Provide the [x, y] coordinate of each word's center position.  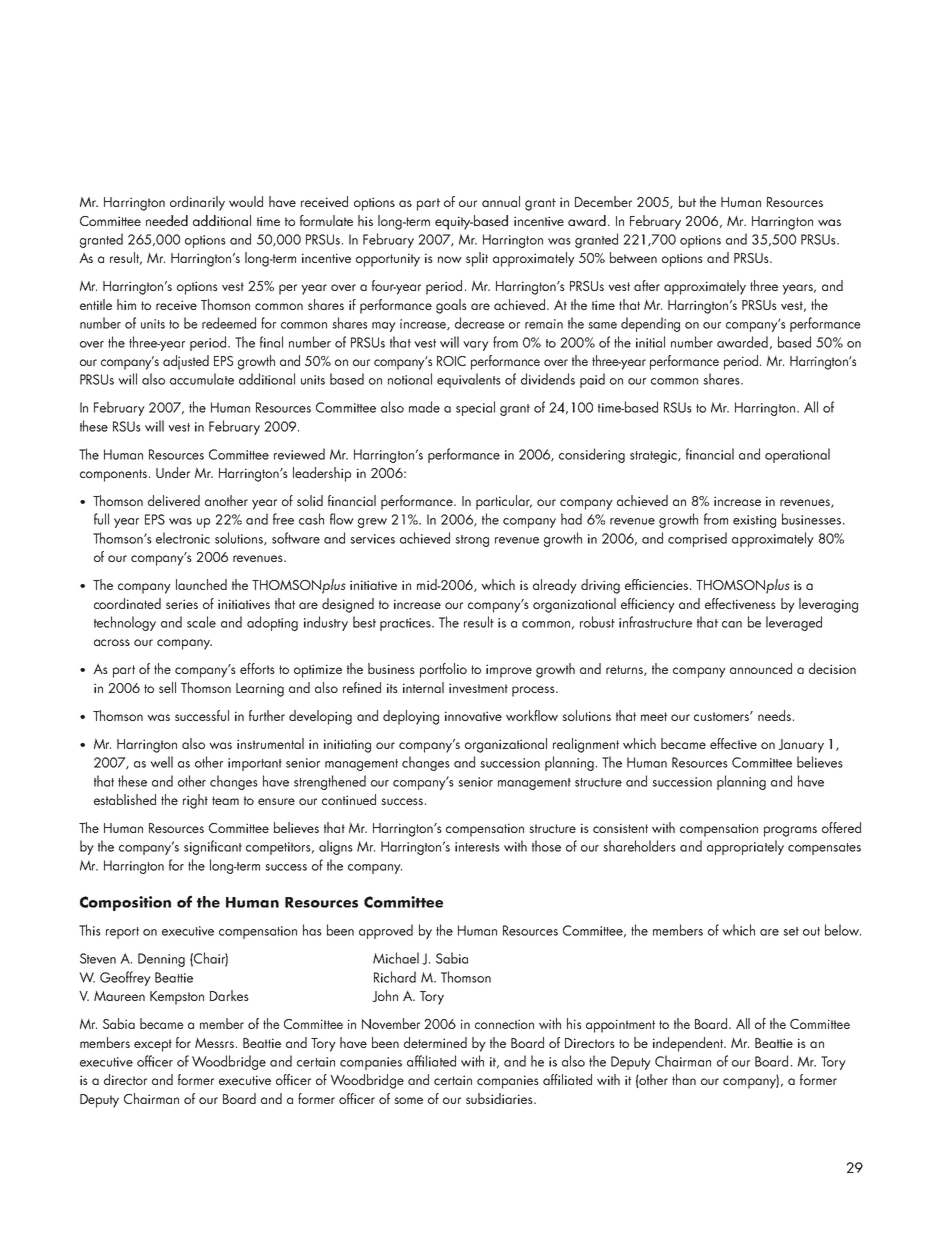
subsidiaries [500, 1098]
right [195, 801]
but [687, 201]
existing [754, 521]
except [153, 1045]
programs [790, 831]
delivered [174, 500]
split [477, 259]
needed [167, 220]
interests [477, 847]
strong [472, 541]
